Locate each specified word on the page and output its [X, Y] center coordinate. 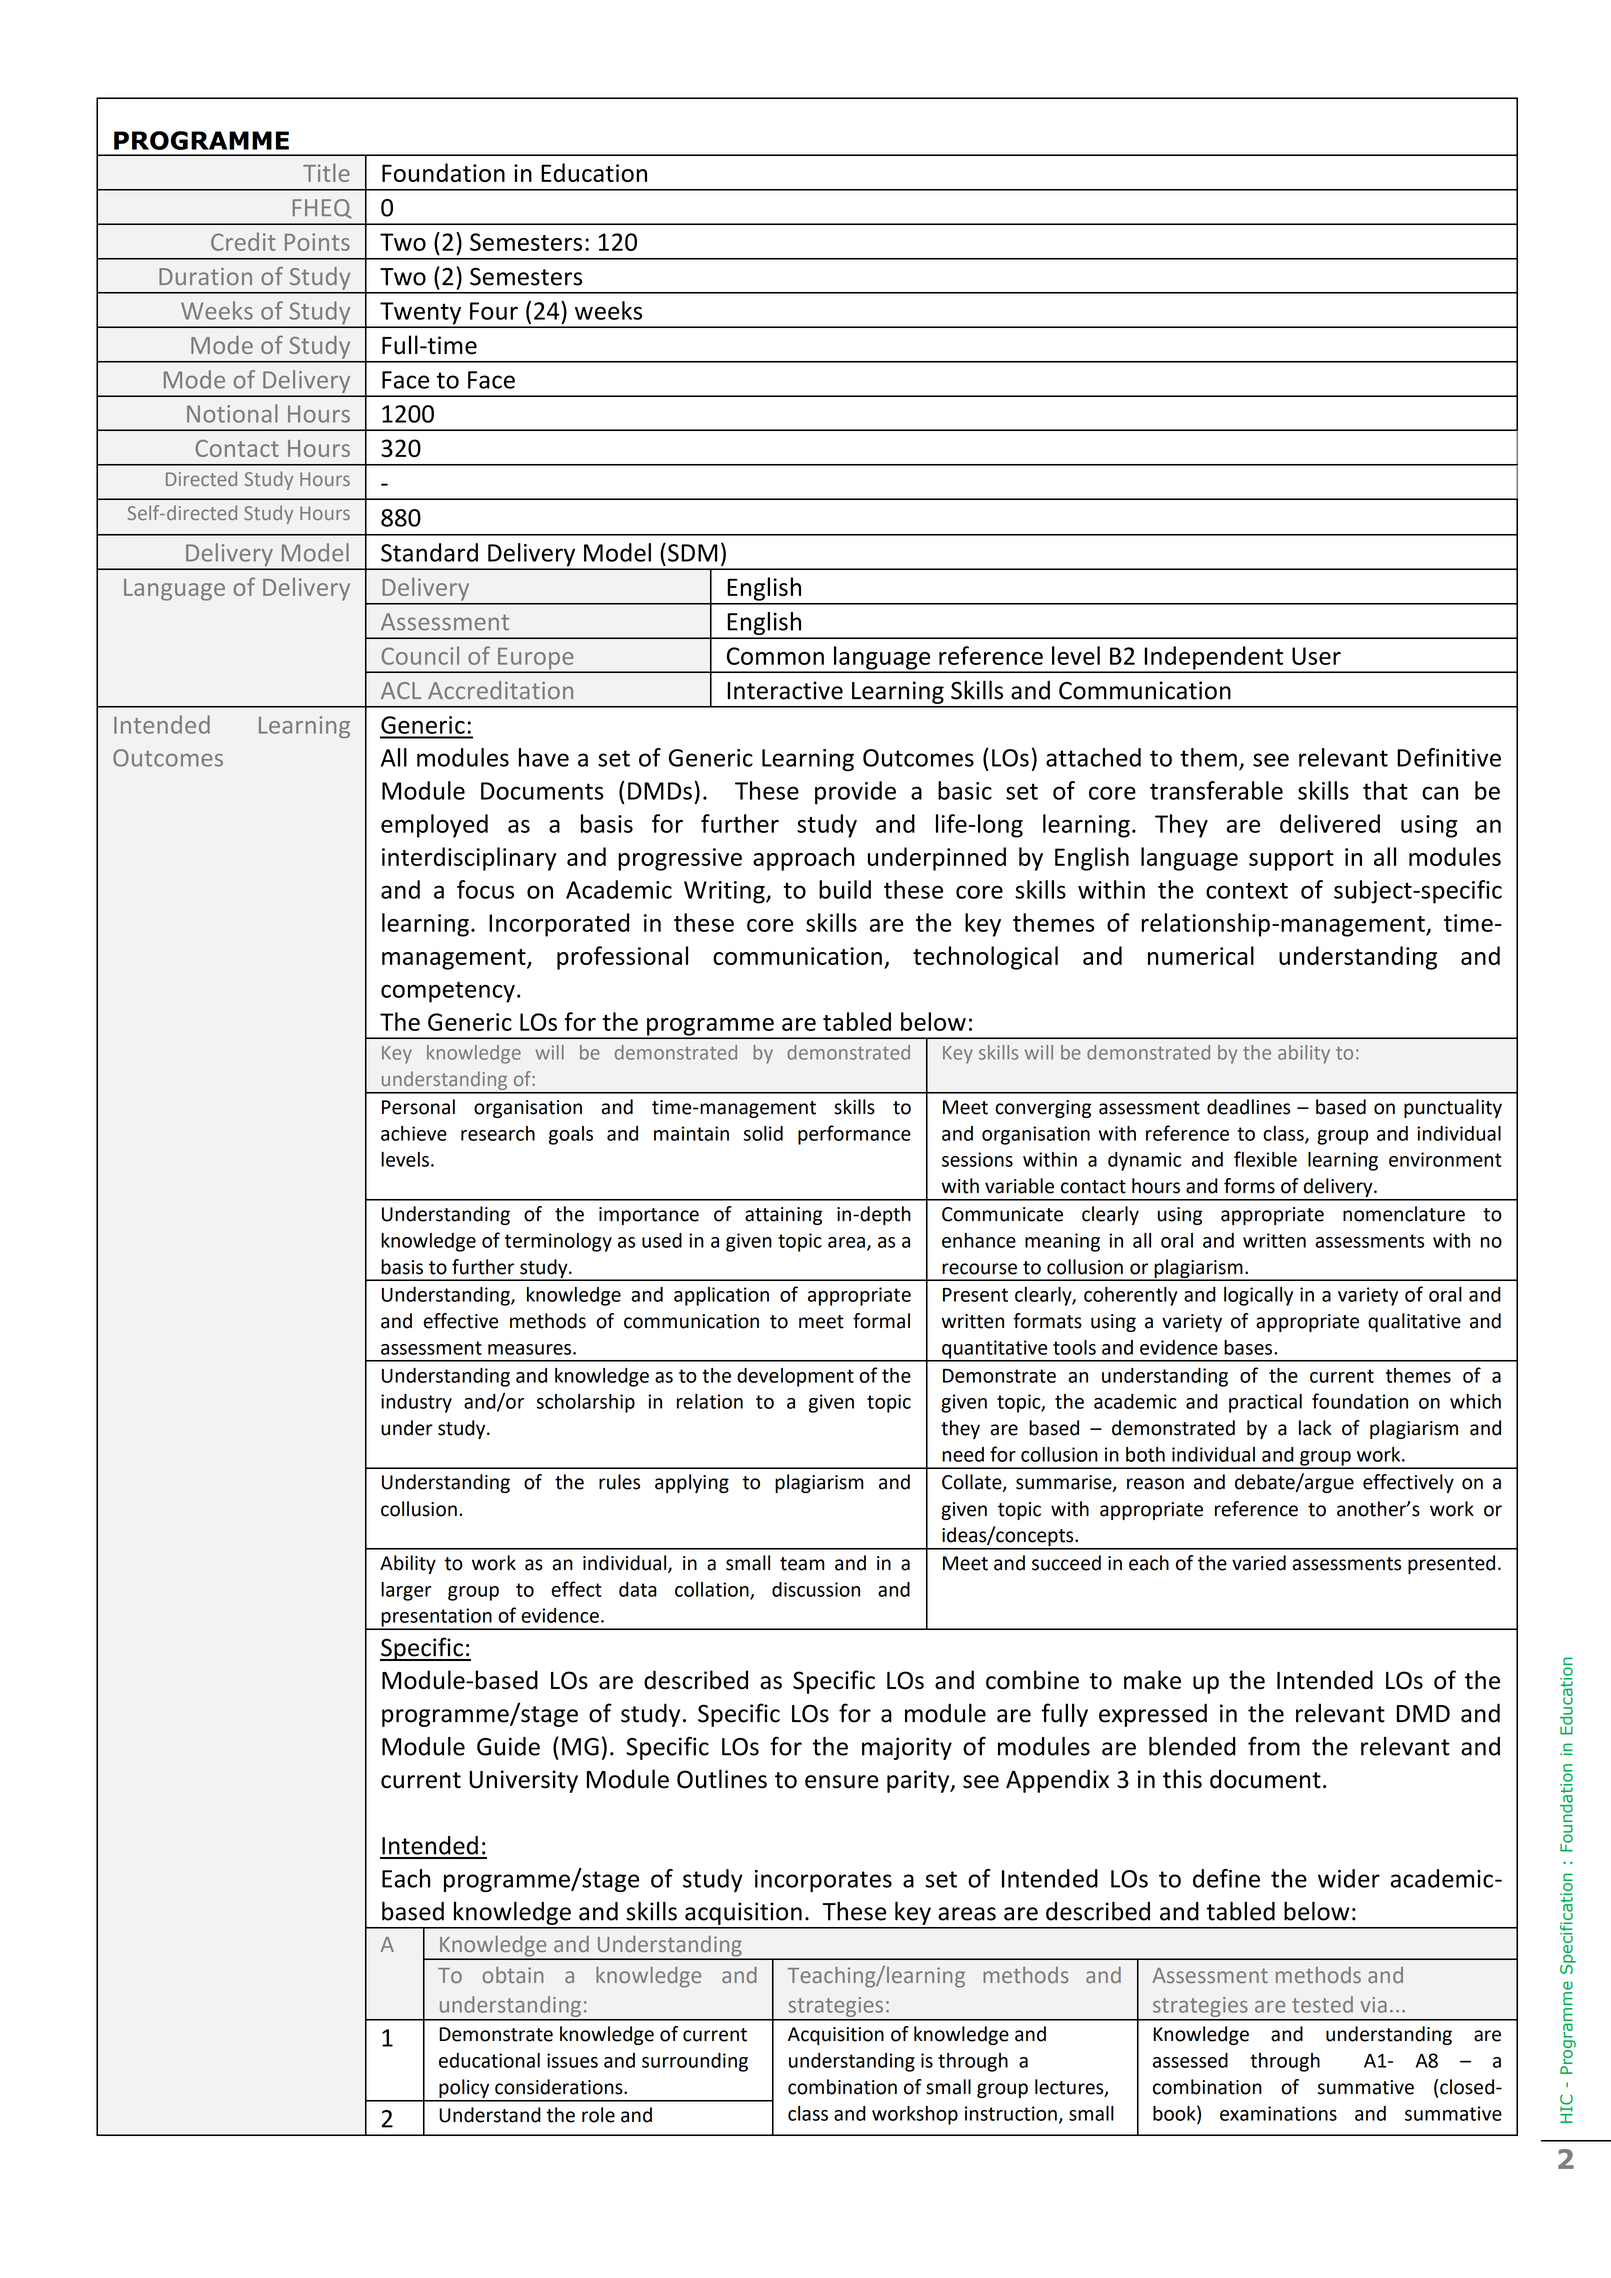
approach [804, 859]
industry [416, 1403]
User [1316, 656]
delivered [1330, 823]
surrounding [695, 2062]
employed [434, 826]
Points [317, 242]
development [795, 1377]
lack [1315, 1428]
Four [494, 311]
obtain [512, 1975]
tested [1322, 2004]
